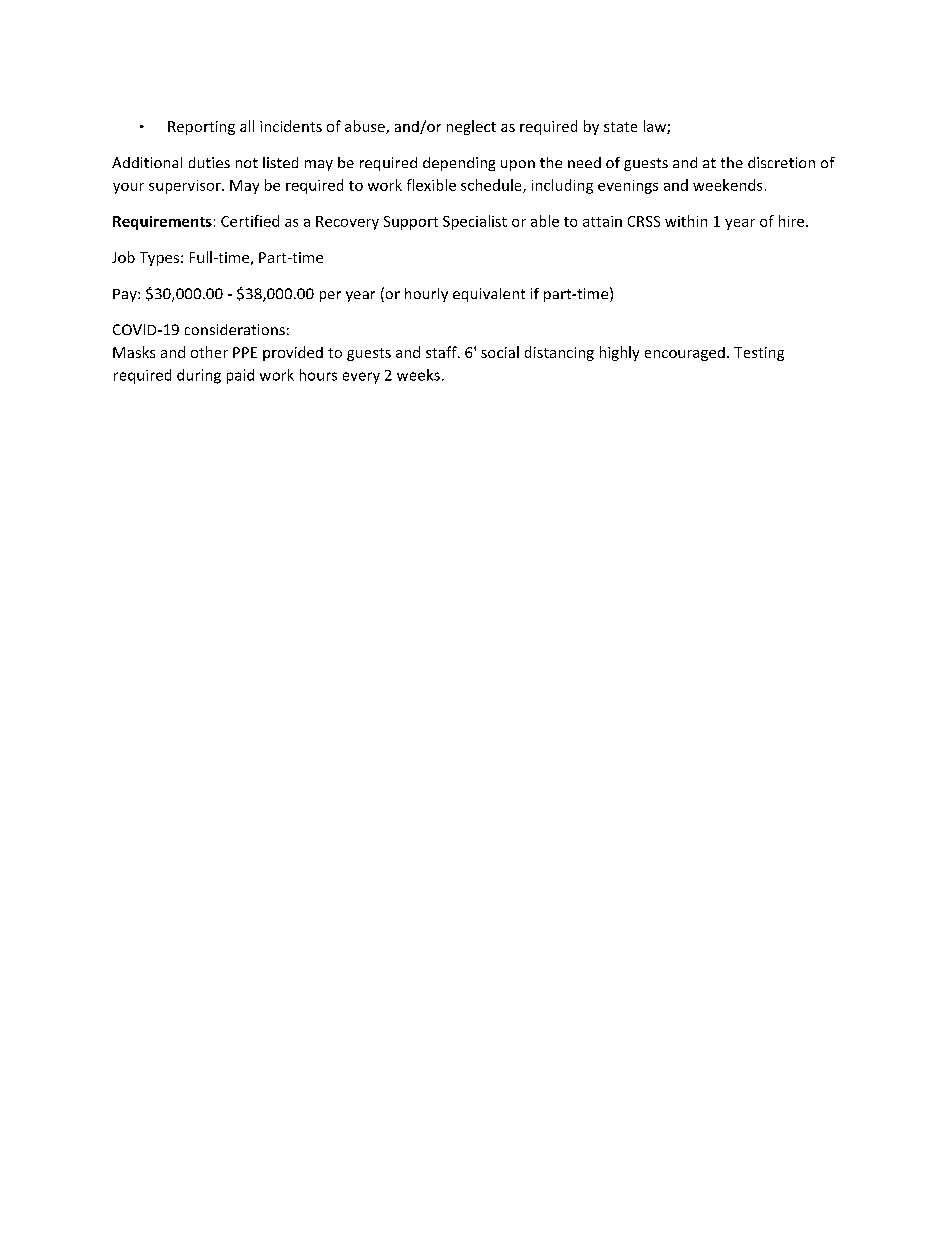 This document has height=1233, width=952. I want to click on weeks, so click(418, 375).
